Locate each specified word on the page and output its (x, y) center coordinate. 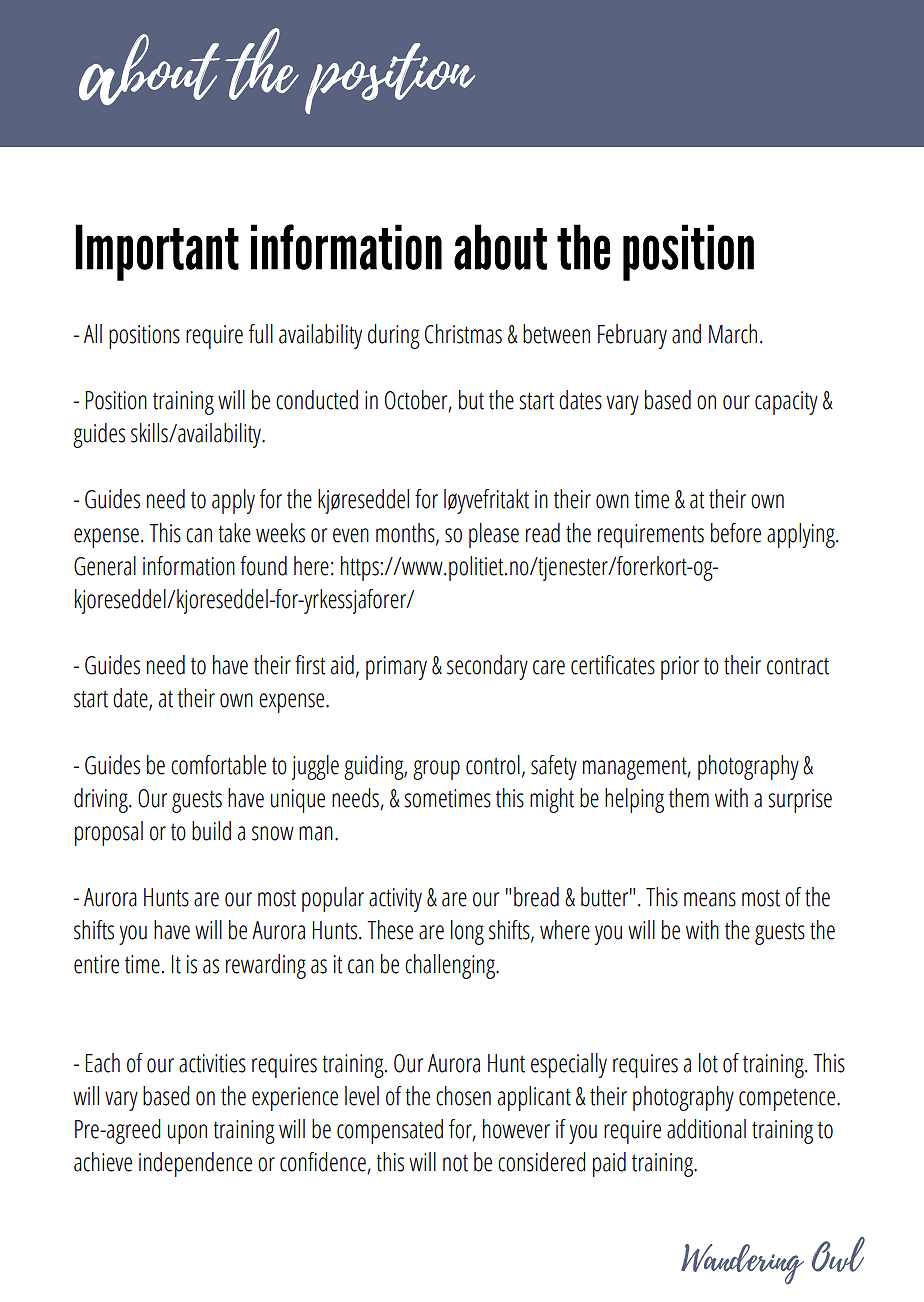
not (455, 1163)
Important (157, 252)
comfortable (218, 765)
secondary (487, 667)
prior (680, 668)
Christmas (463, 334)
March (733, 334)
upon (187, 1134)
